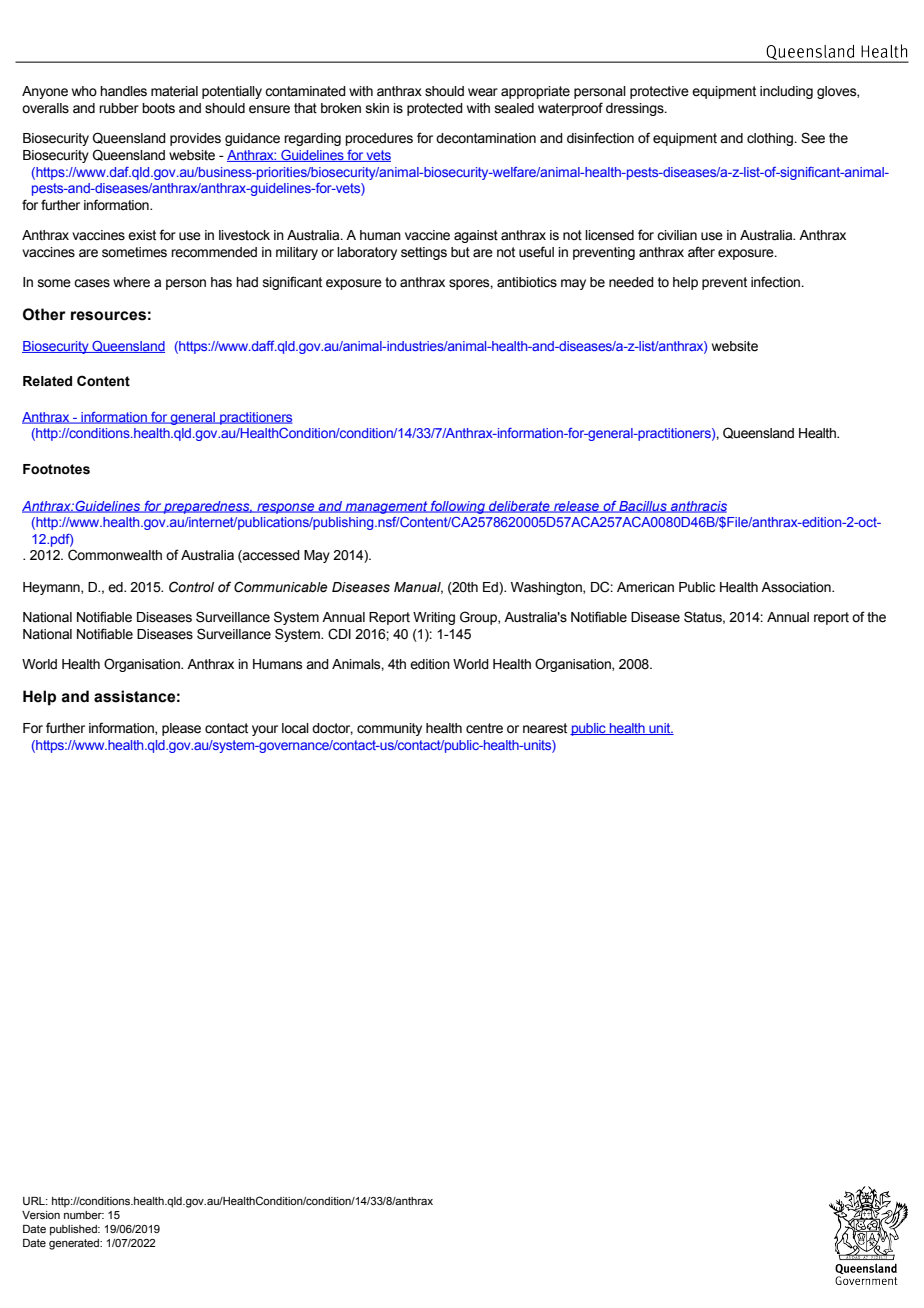 The image size is (924, 1308). What do you see at coordinates (84, 1215) in the screenshot?
I see `number` at bounding box center [84, 1215].
